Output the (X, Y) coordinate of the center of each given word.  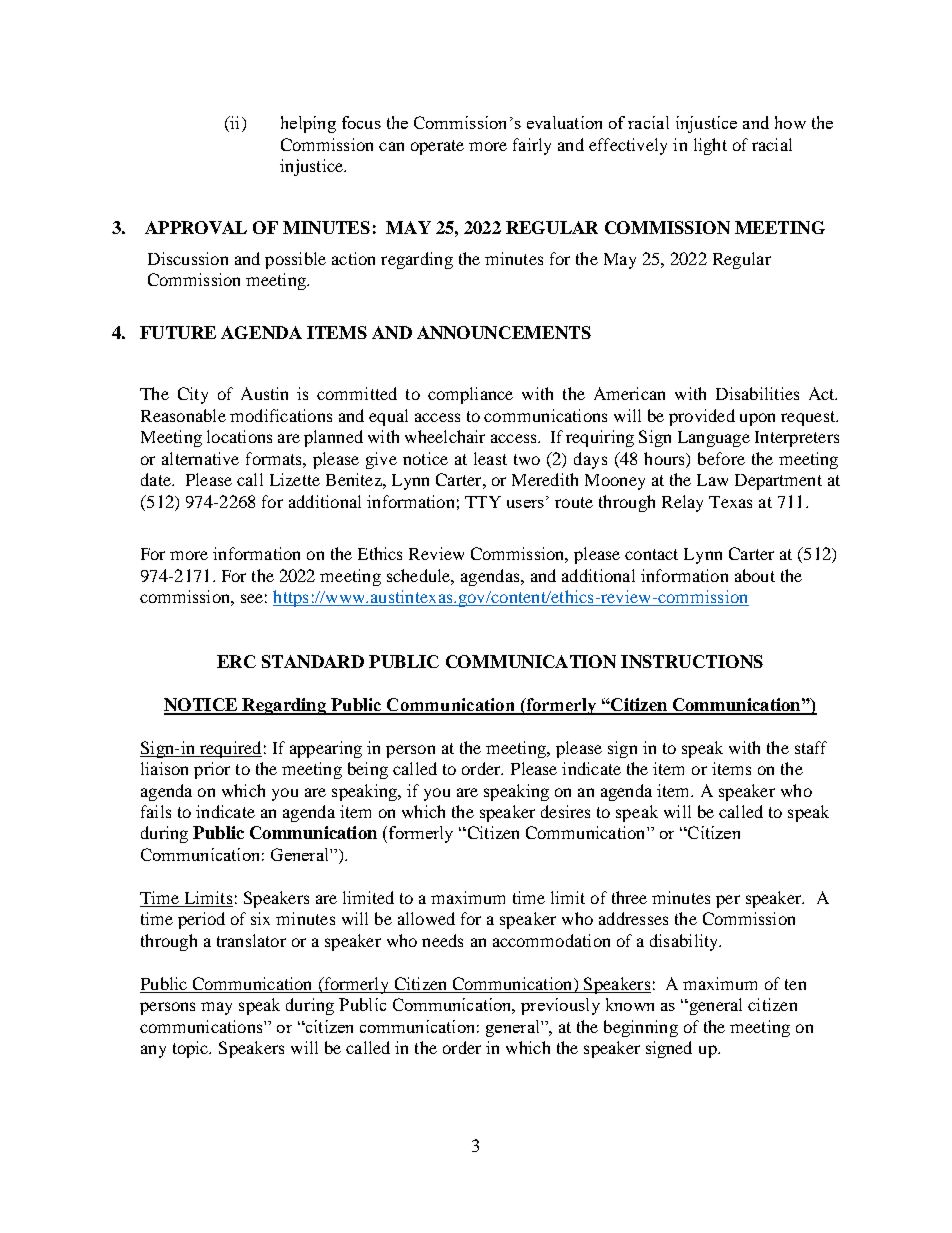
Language (714, 439)
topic (192, 1049)
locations (239, 436)
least (490, 458)
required (229, 749)
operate (437, 147)
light (710, 146)
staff (811, 747)
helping (308, 124)
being (368, 770)
